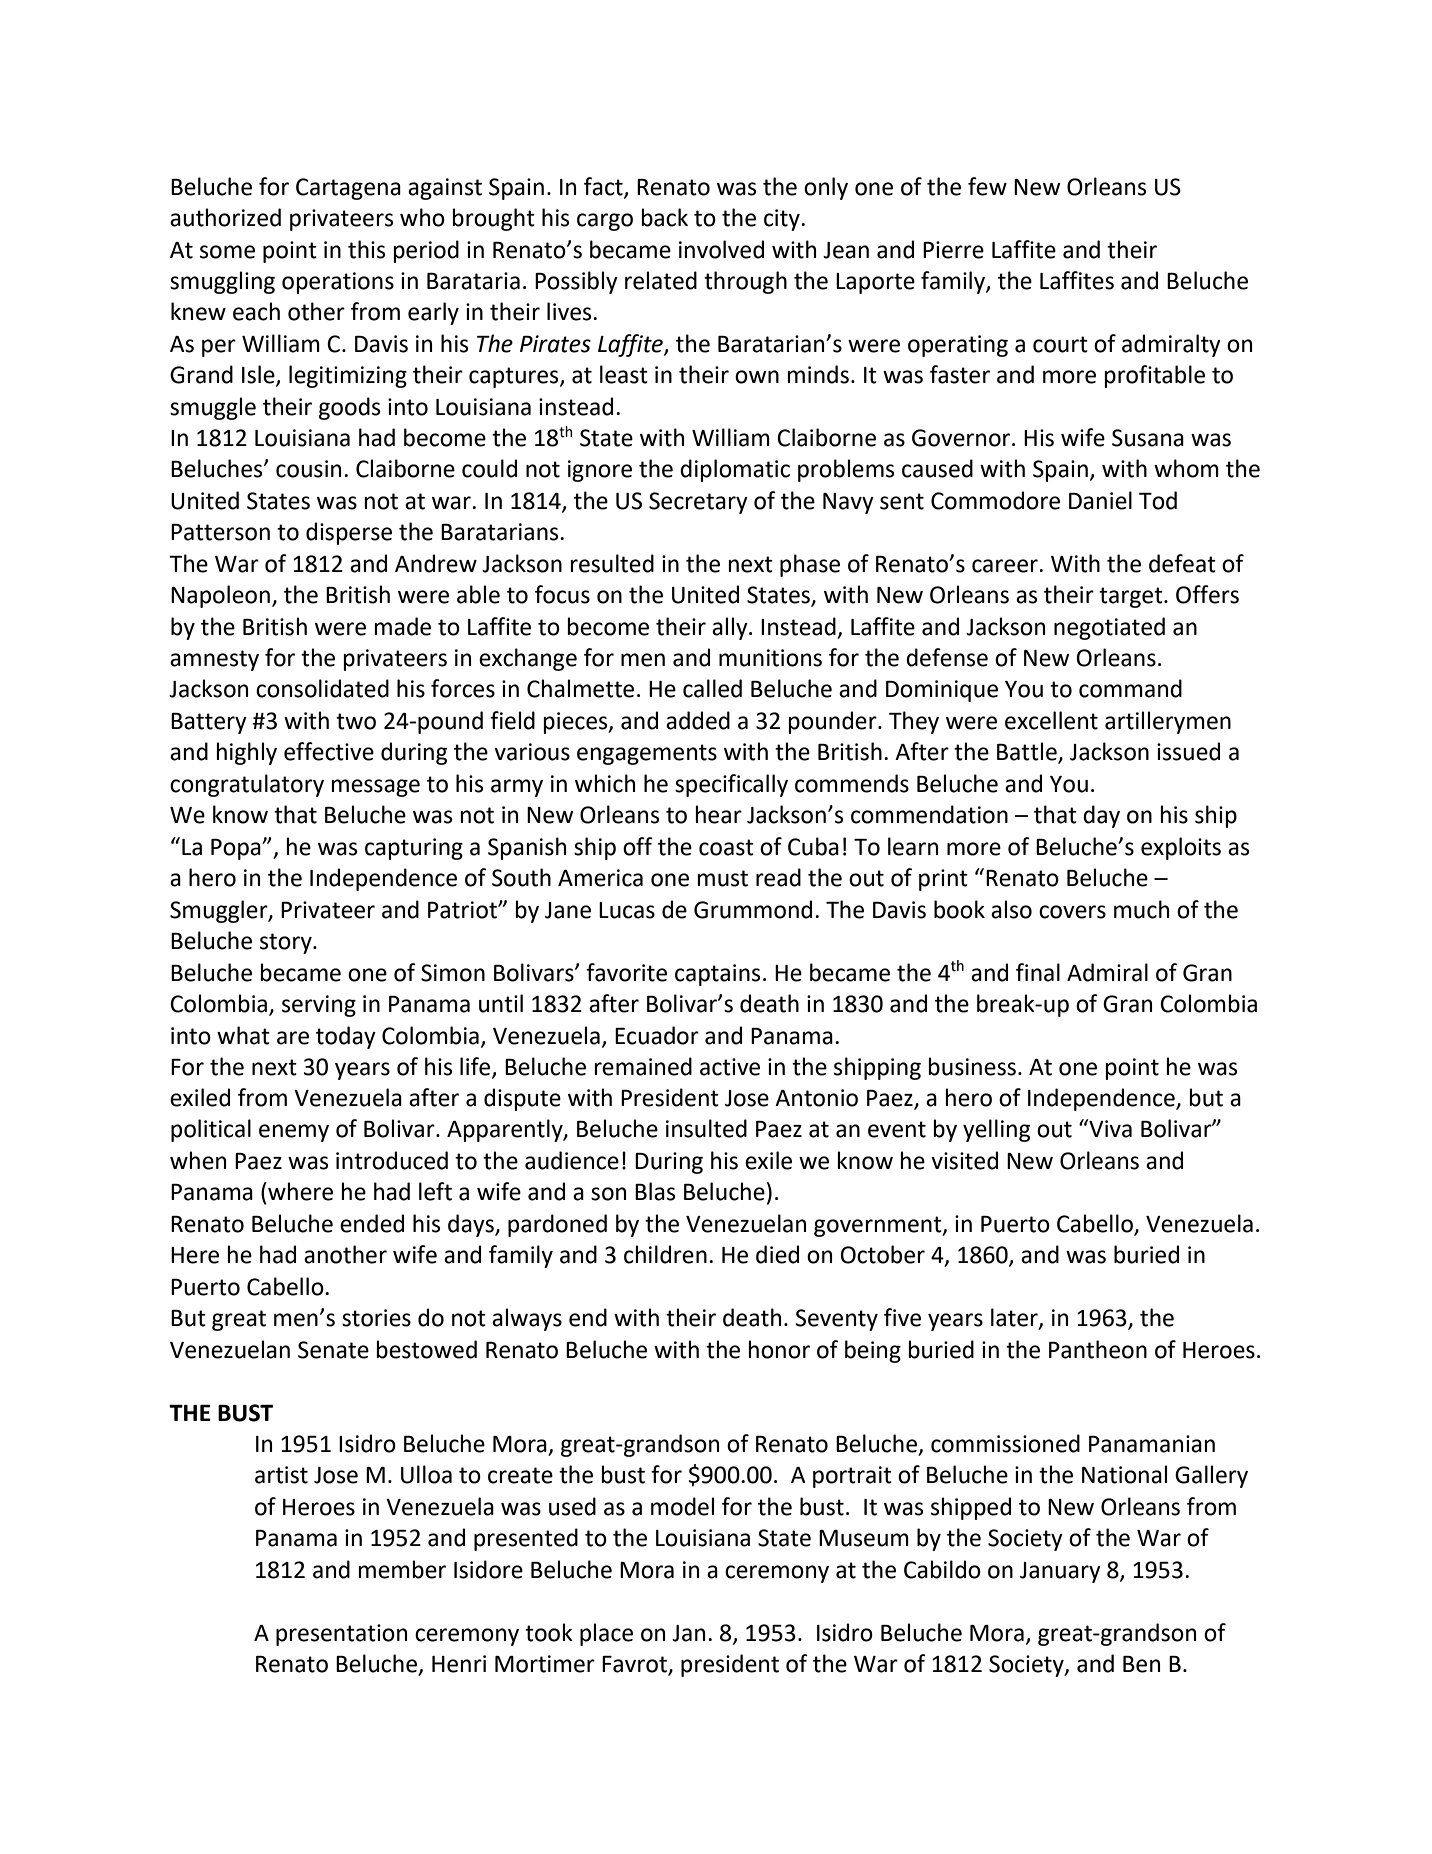 The height and width of the screenshot is (1854, 1432). I want to click on covers, so click(1072, 912).
